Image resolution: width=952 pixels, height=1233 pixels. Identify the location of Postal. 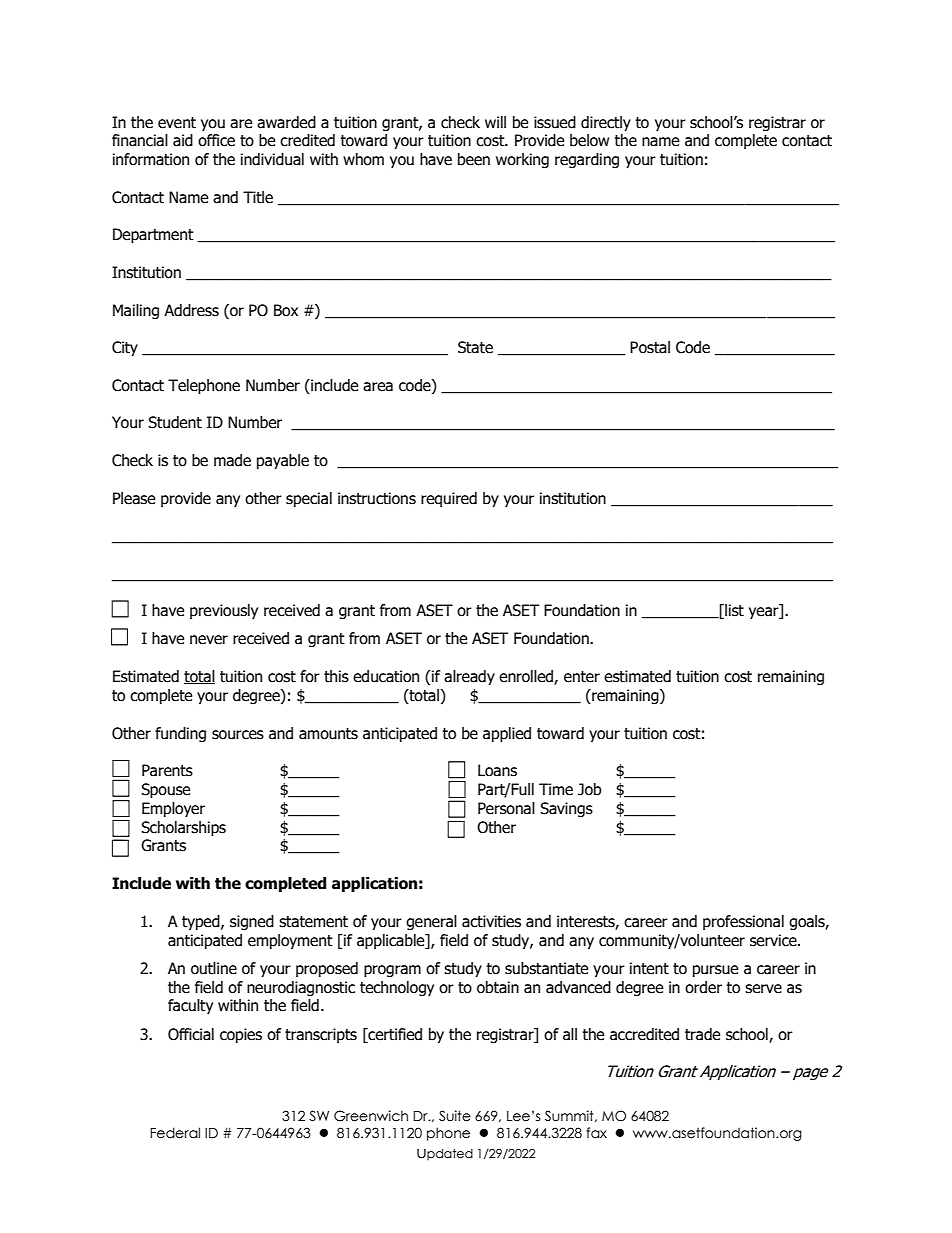
(650, 347).
